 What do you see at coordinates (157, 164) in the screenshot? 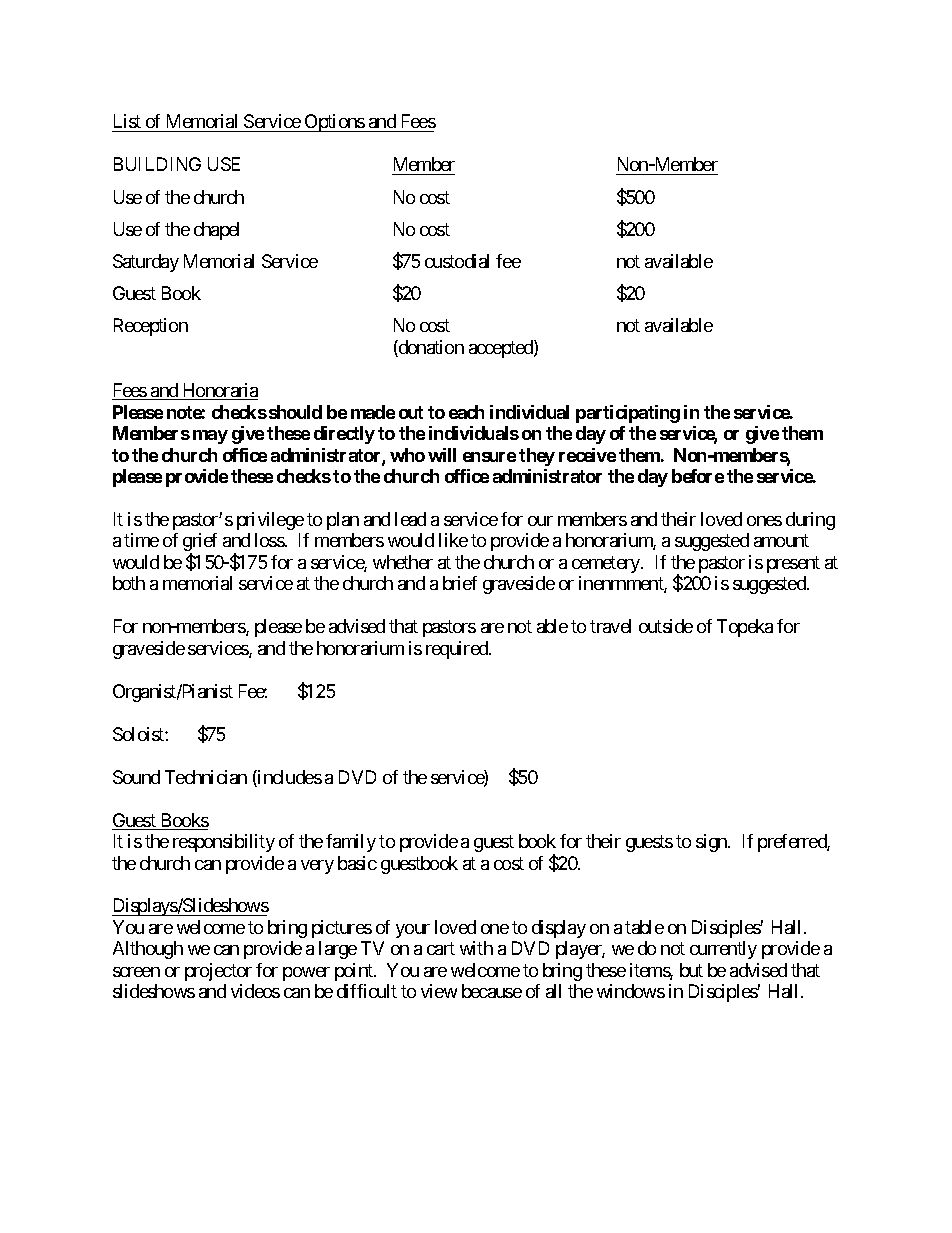
I see `BUILDING` at bounding box center [157, 164].
